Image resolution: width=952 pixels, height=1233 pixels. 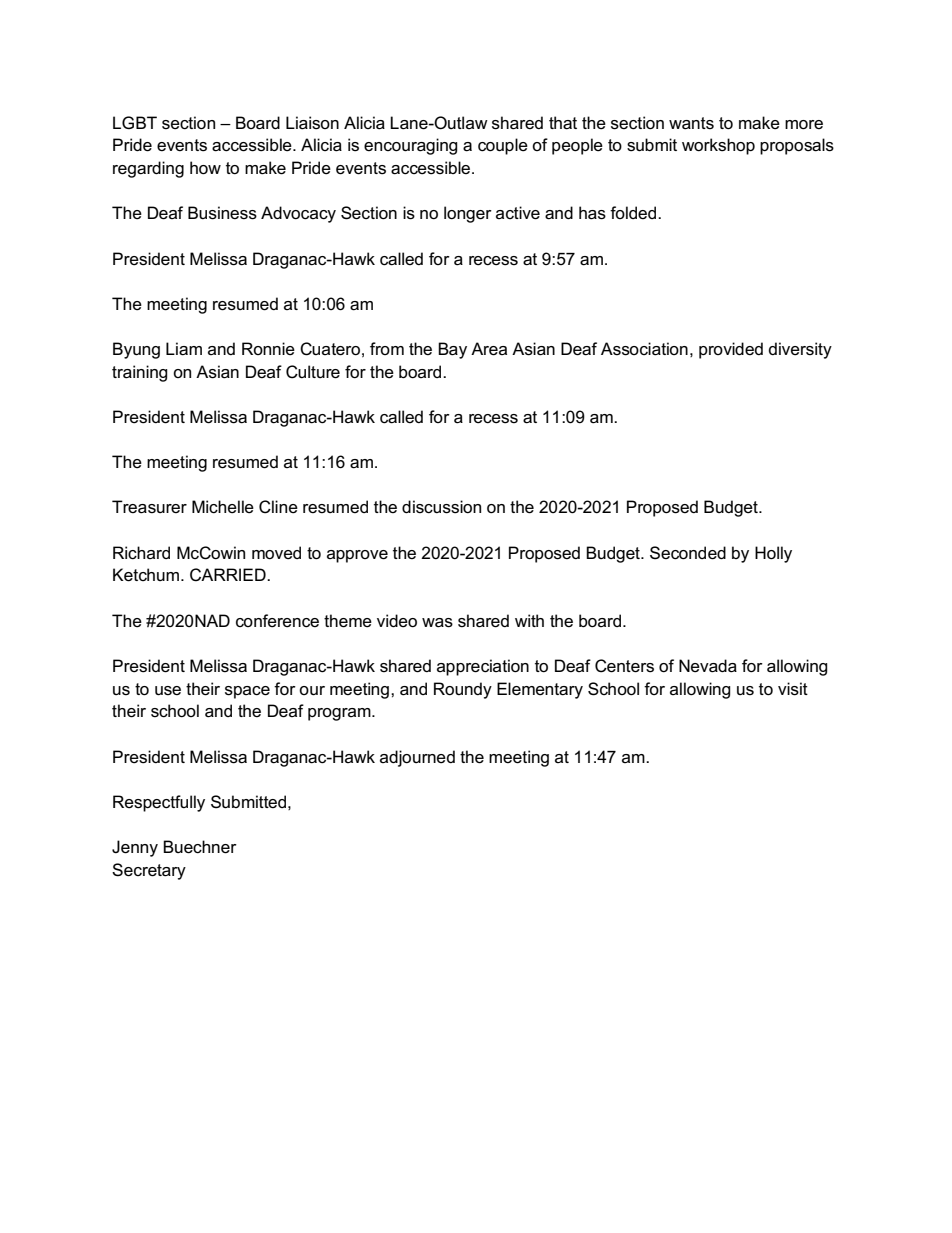 What do you see at coordinates (503, 146) in the image?
I see `couple` at bounding box center [503, 146].
